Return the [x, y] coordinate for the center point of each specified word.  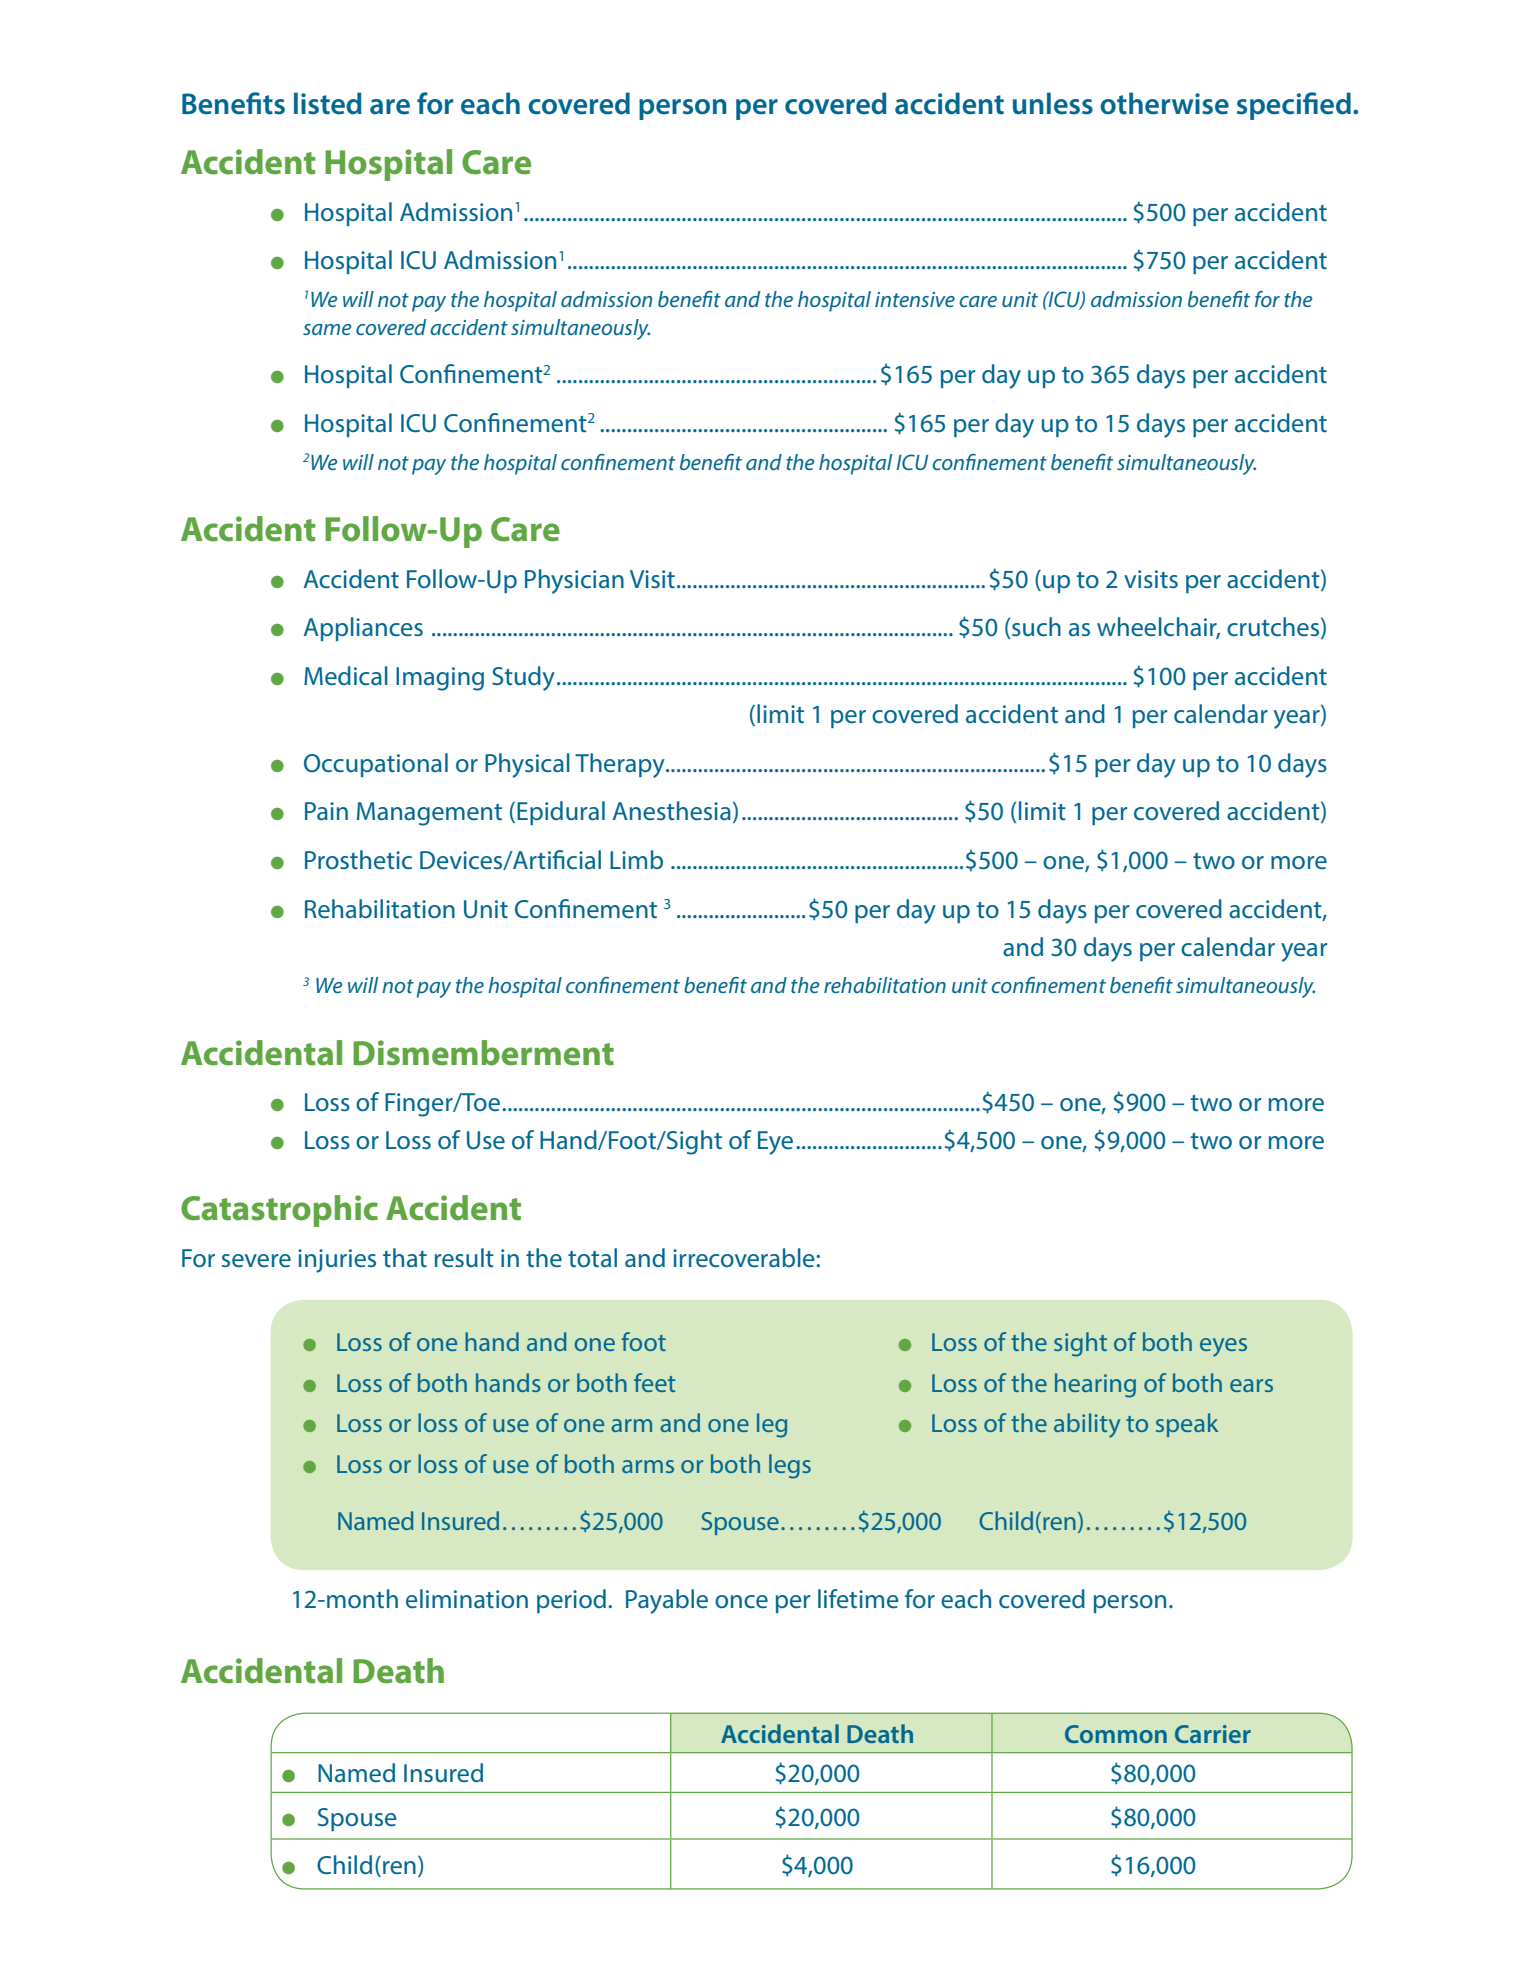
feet [655, 1382]
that [405, 1257]
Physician [574, 581]
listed [328, 103]
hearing [1095, 1385]
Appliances [363, 629]
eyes [1223, 1347]
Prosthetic [358, 859]
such [1035, 628]
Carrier [1213, 1734]
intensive [915, 299]
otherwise [1164, 103]
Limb [636, 859]
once [741, 1601]
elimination [467, 1598]
